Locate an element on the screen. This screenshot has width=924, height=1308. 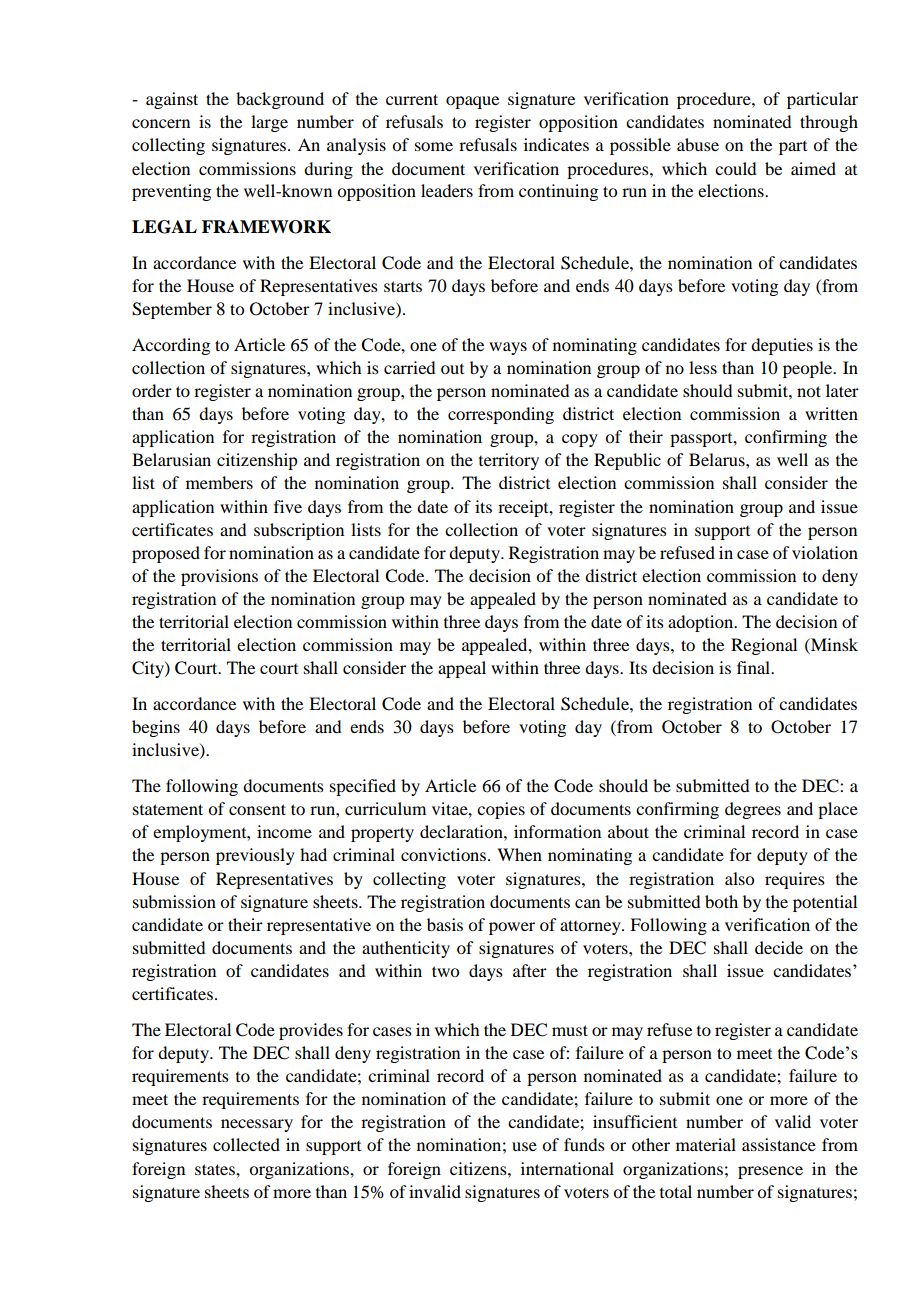
collected is located at coordinates (246, 1144).
